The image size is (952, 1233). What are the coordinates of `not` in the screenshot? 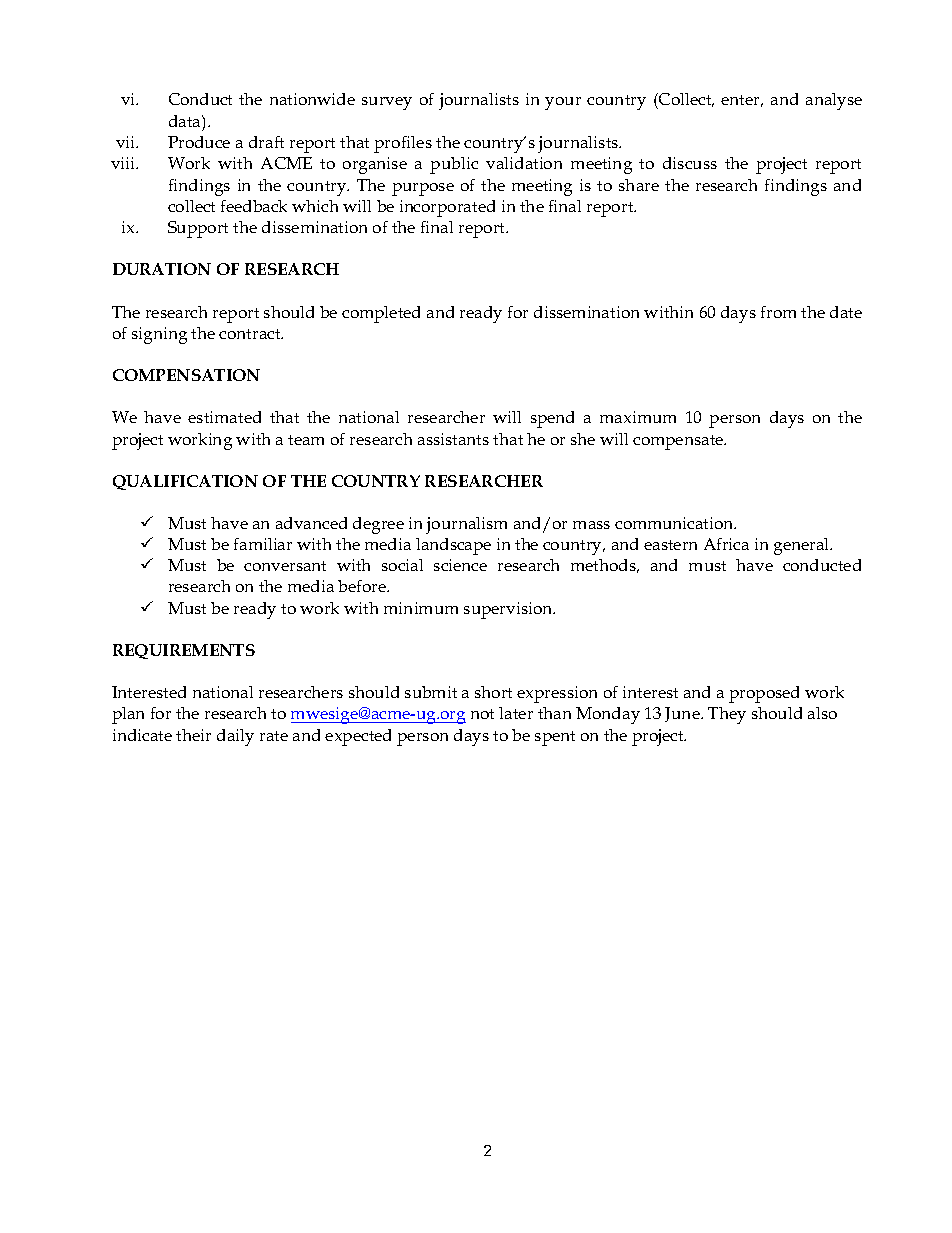 It's located at (482, 714).
